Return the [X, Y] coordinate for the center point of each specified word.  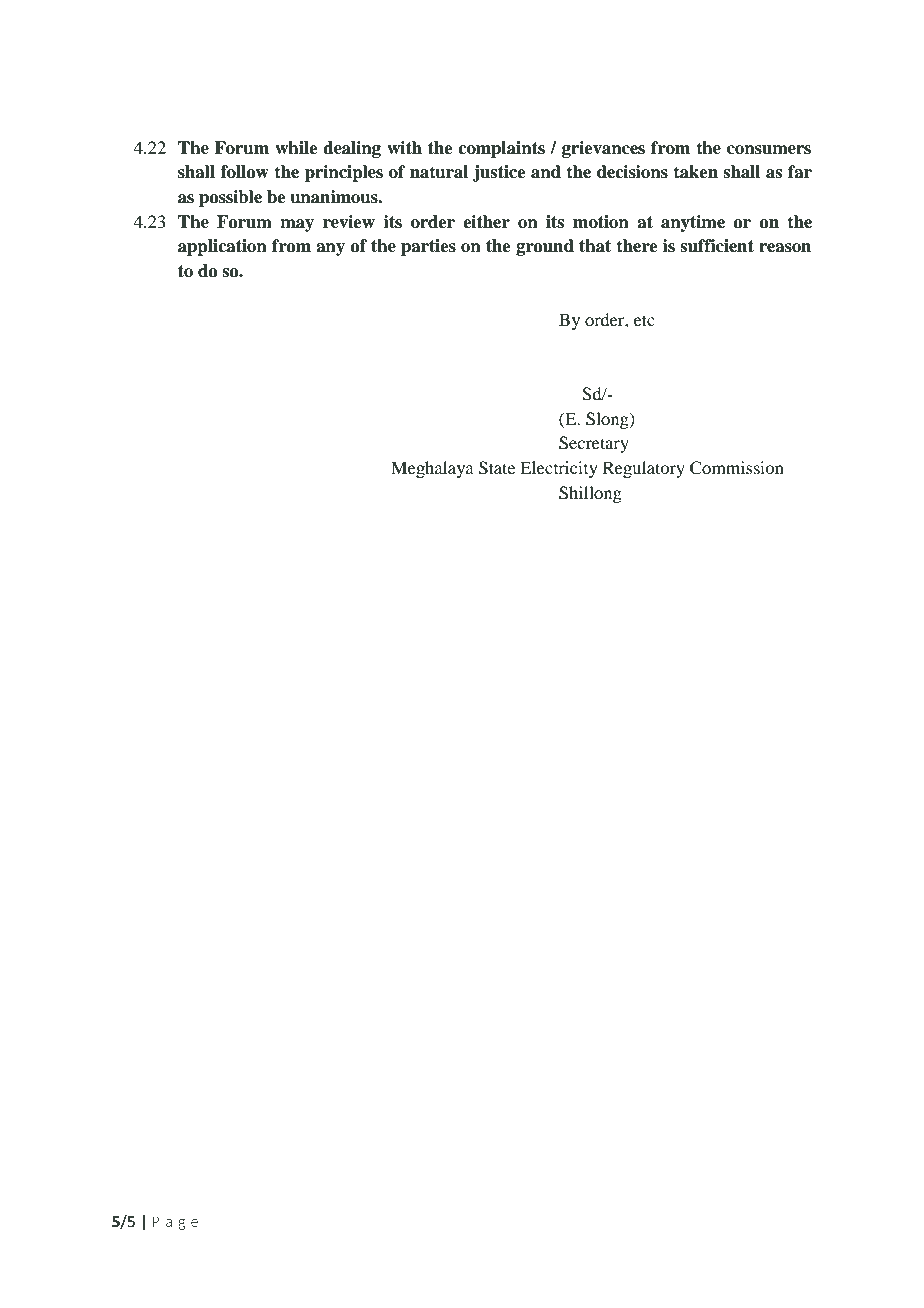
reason [785, 248]
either [486, 222]
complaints [501, 149]
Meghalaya [432, 469]
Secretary [594, 444]
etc [644, 320]
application [222, 247]
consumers [769, 150]
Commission [737, 468]
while [296, 148]
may [297, 225]
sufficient [717, 246]
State [497, 468]
